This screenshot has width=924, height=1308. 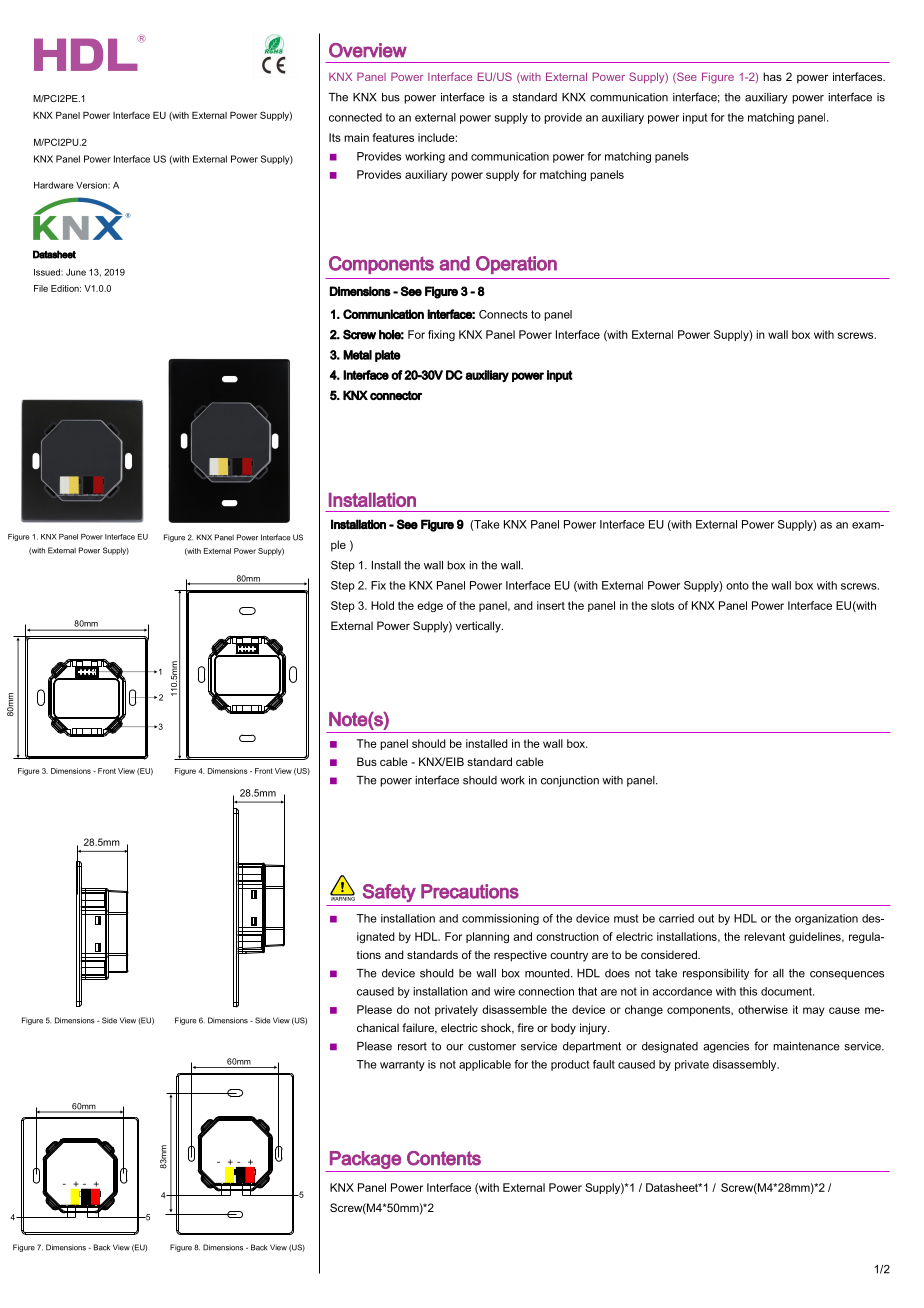 What do you see at coordinates (54, 185) in the screenshot?
I see `Hardware` at bounding box center [54, 185].
